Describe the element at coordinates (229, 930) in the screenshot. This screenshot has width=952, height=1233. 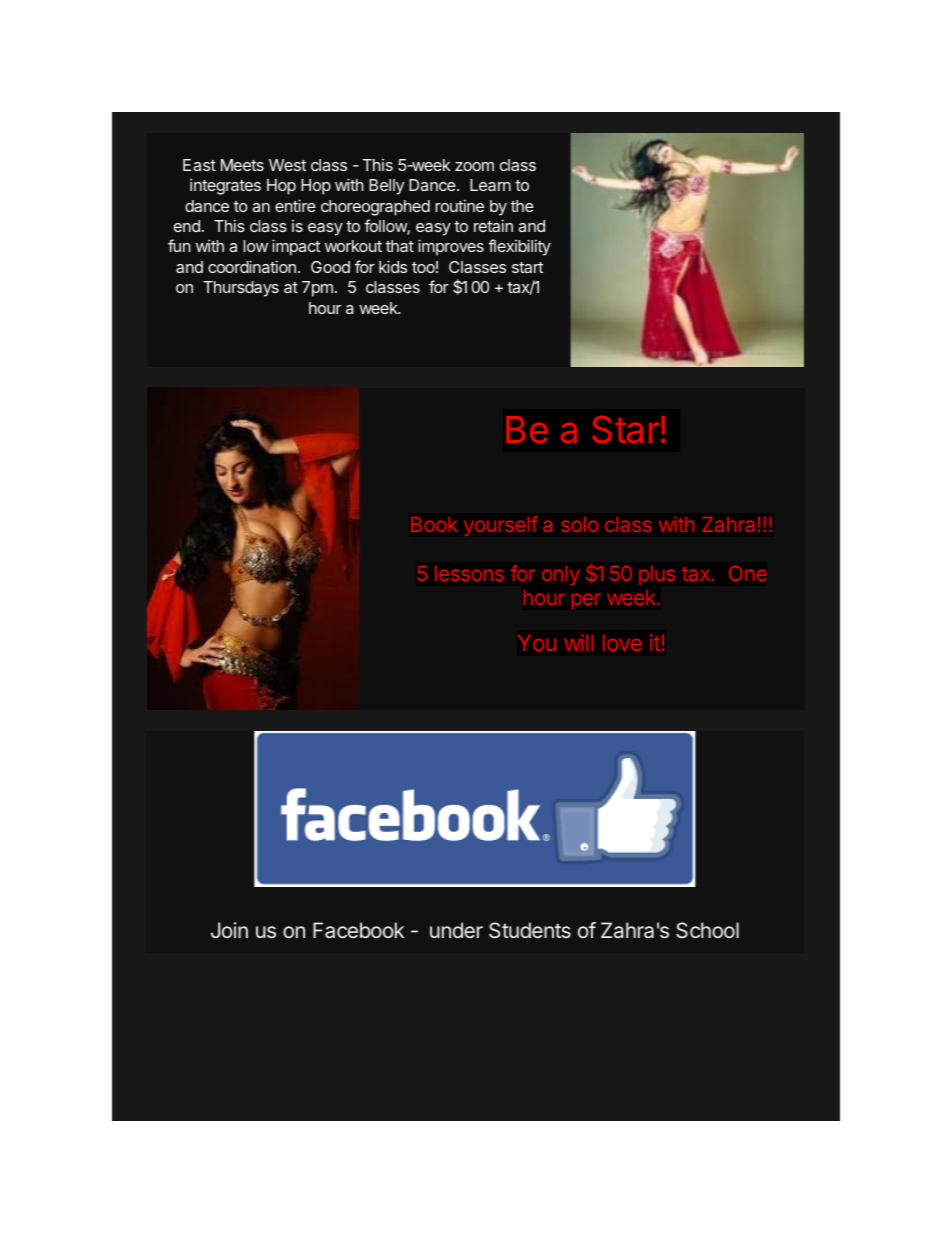
I see `Join` at that location.
